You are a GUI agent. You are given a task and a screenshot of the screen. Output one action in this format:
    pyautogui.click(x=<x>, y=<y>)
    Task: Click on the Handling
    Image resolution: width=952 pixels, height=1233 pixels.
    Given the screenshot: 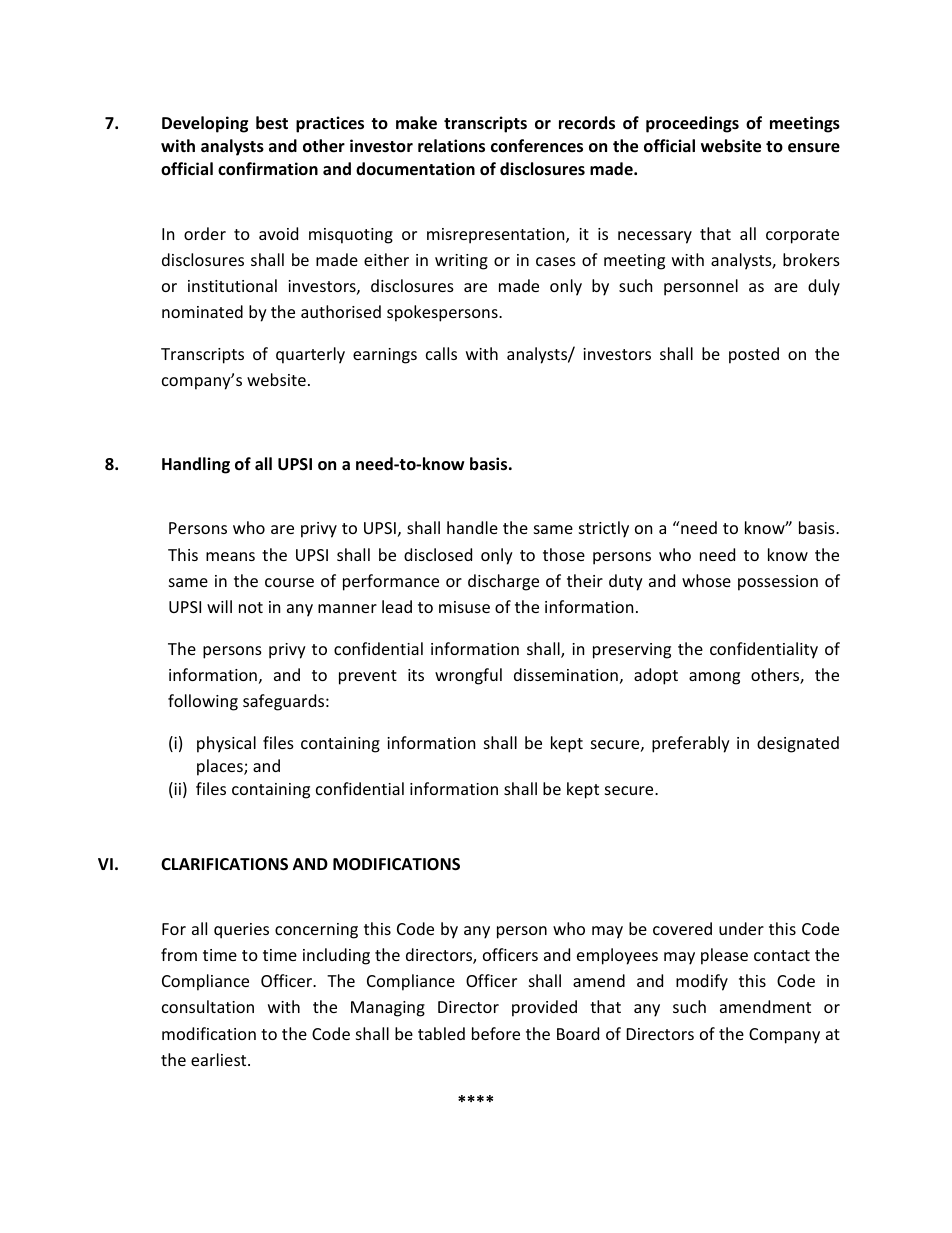 What is the action you would take?
    pyautogui.click(x=196, y=465)
